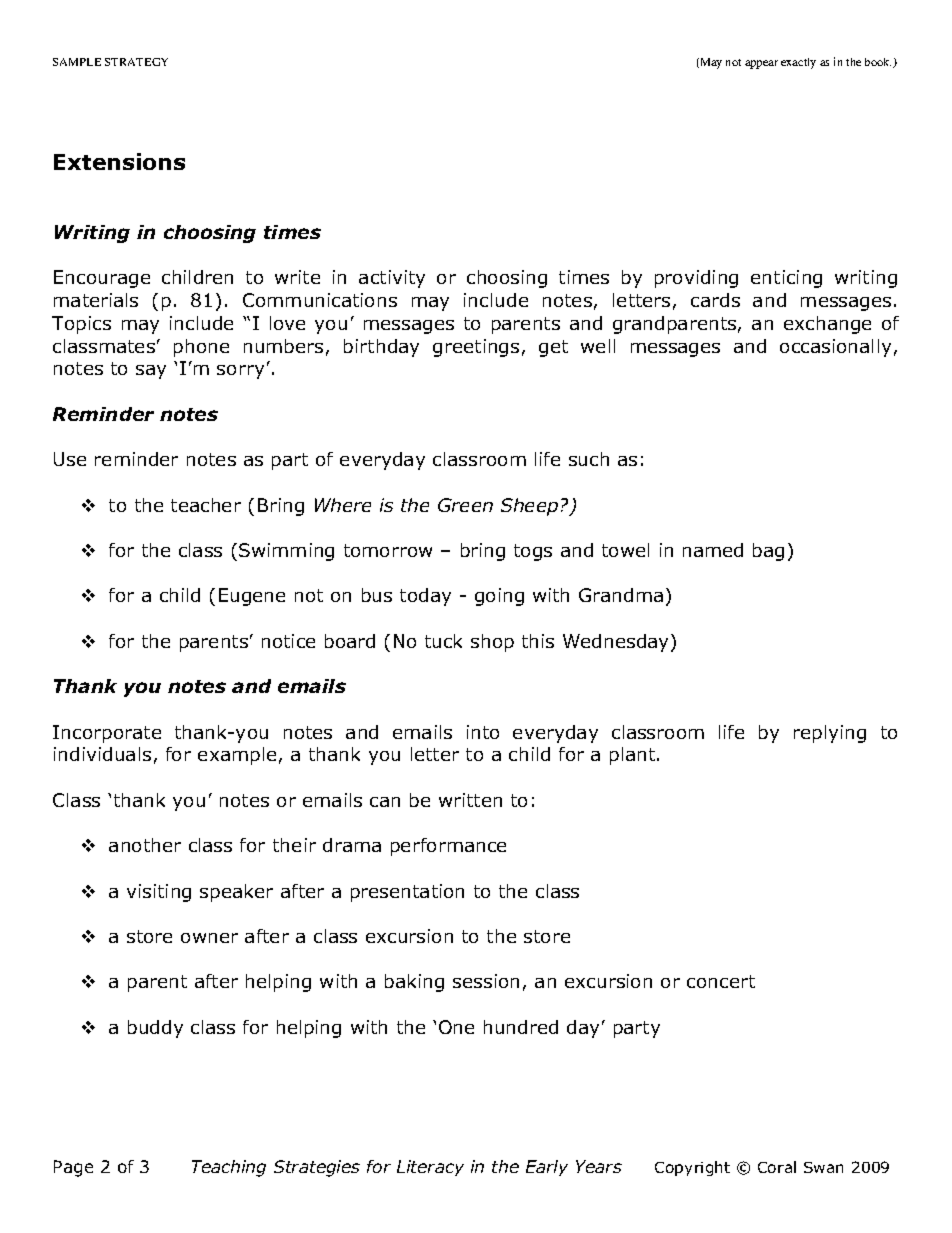  What do you see at coordinates (136, 62) in the screenshot?
I see `STRATEGY` at bounding box center [136, 62].
